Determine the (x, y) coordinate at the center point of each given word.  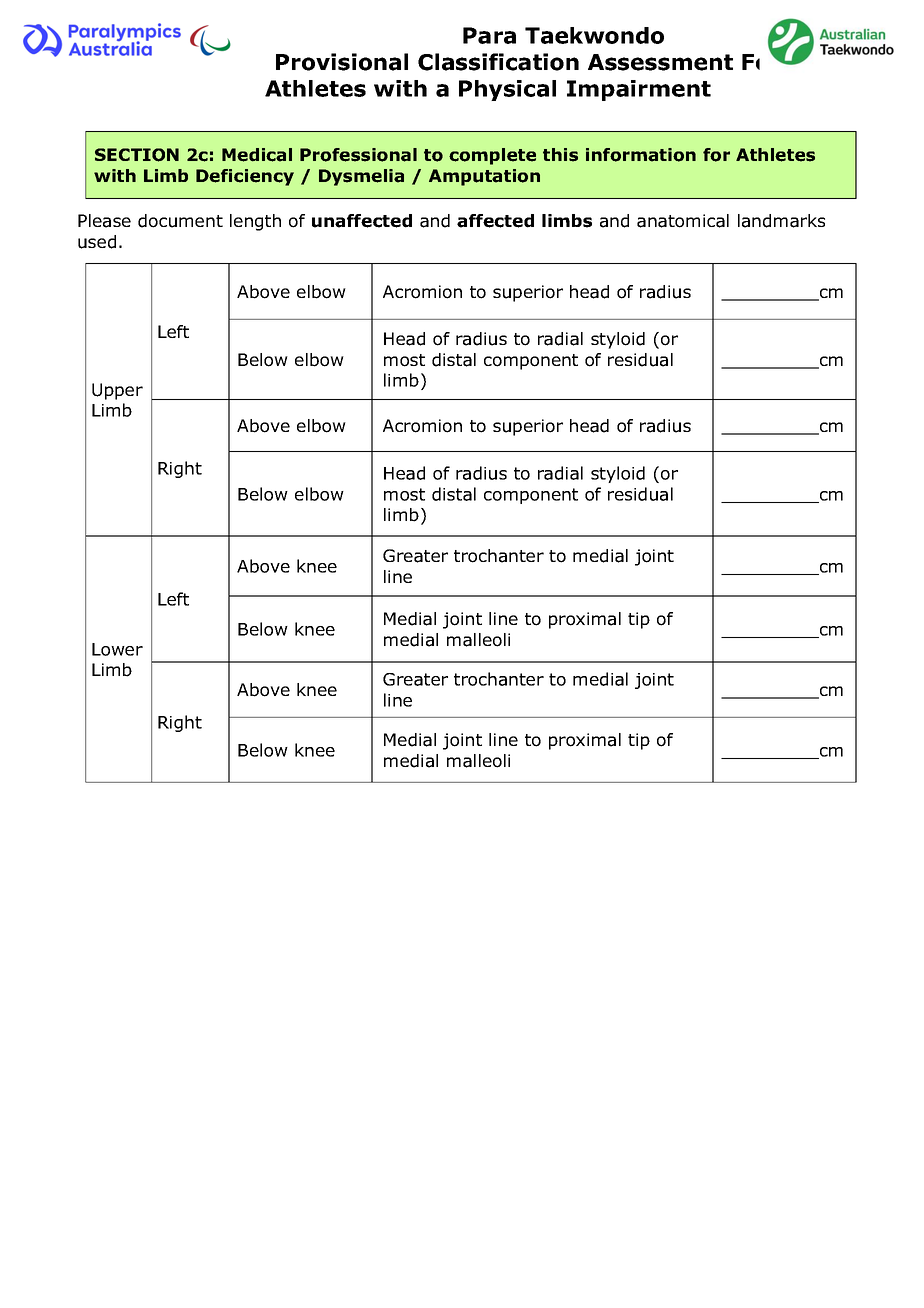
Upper (117, 391)
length (255, 222)
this (560, 155)
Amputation (484, 177)
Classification (498, 62)
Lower (117, 649)
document (180, 221)
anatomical (683, 221)
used (97, 242)
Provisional (342, 62)
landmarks (781, 221)
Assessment (660, 62)
